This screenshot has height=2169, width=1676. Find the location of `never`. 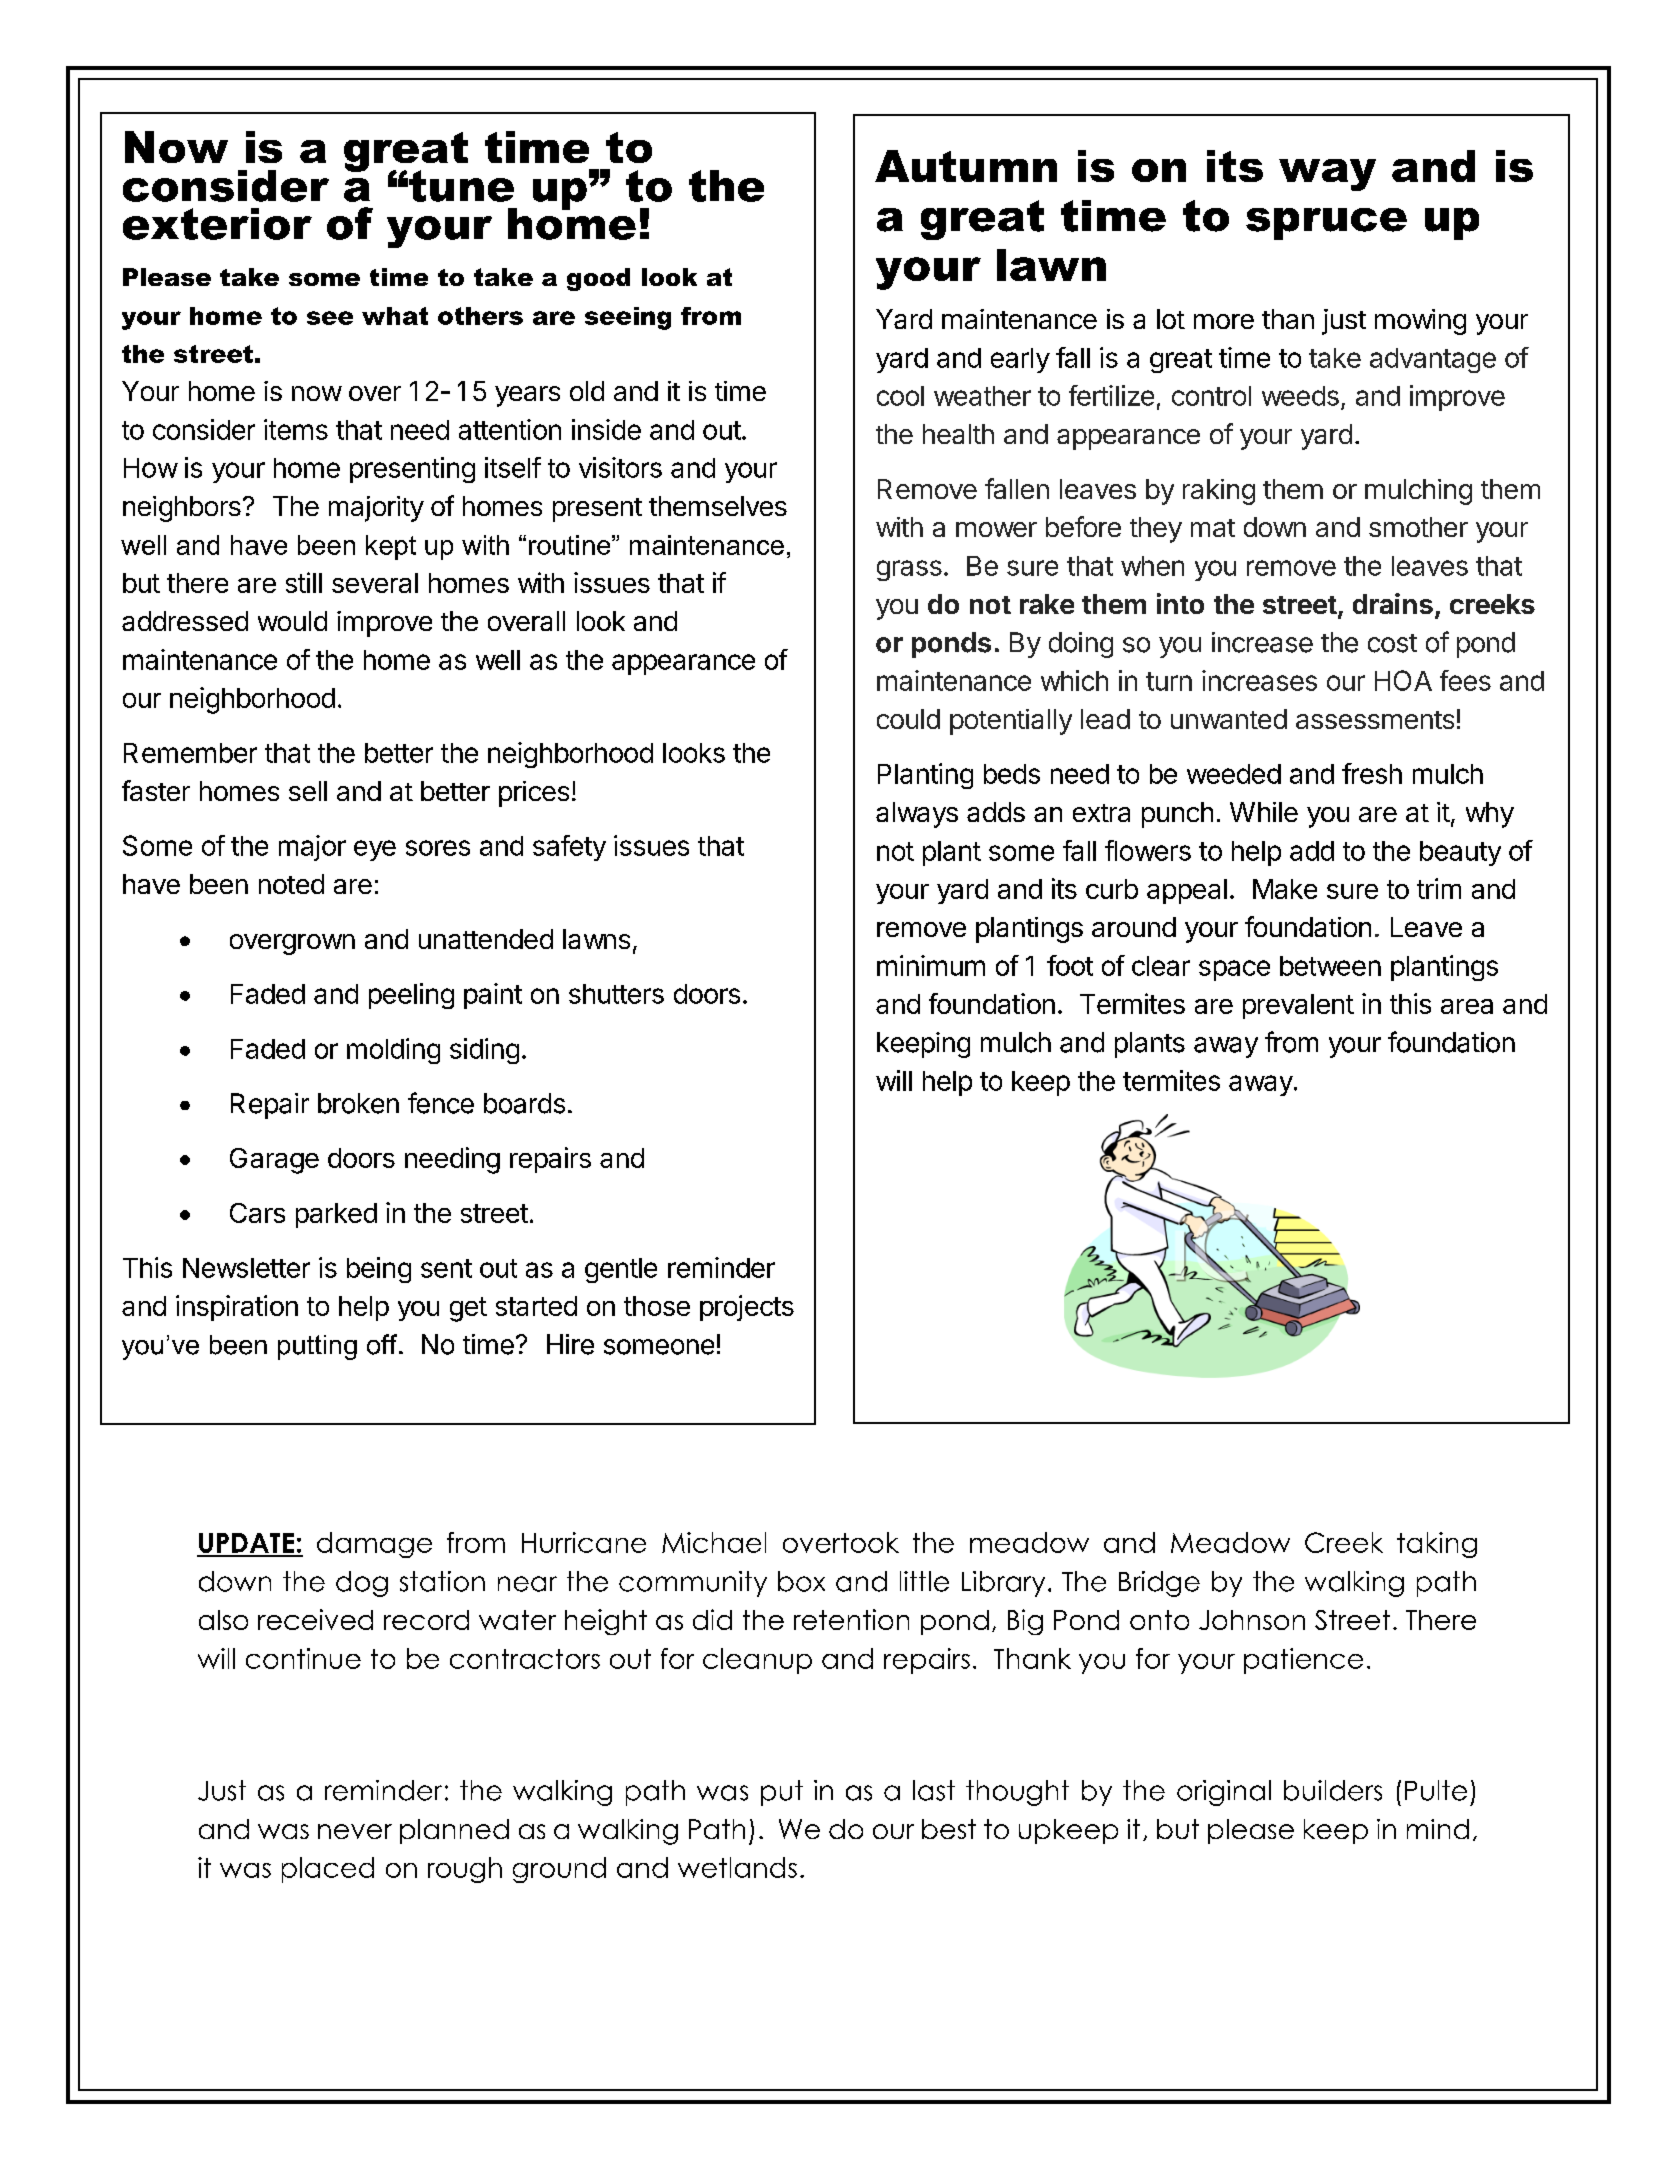

never is located at coordinates (355, 1831).
